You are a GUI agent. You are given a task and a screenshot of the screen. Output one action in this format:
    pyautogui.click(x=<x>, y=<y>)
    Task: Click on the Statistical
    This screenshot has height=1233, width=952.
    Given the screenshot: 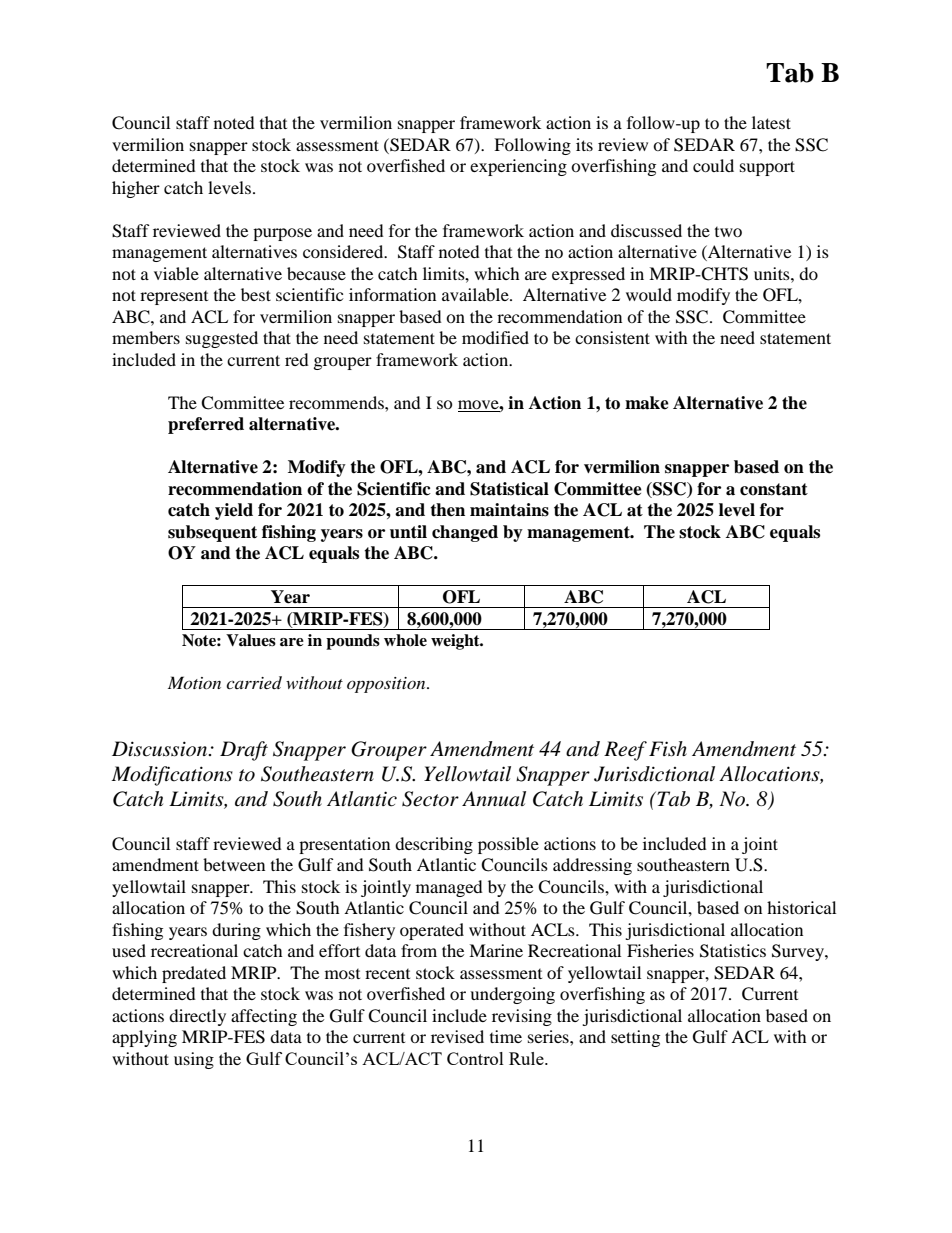 What is the action you would take?
    pyautogui.click(x=509, y=489)
